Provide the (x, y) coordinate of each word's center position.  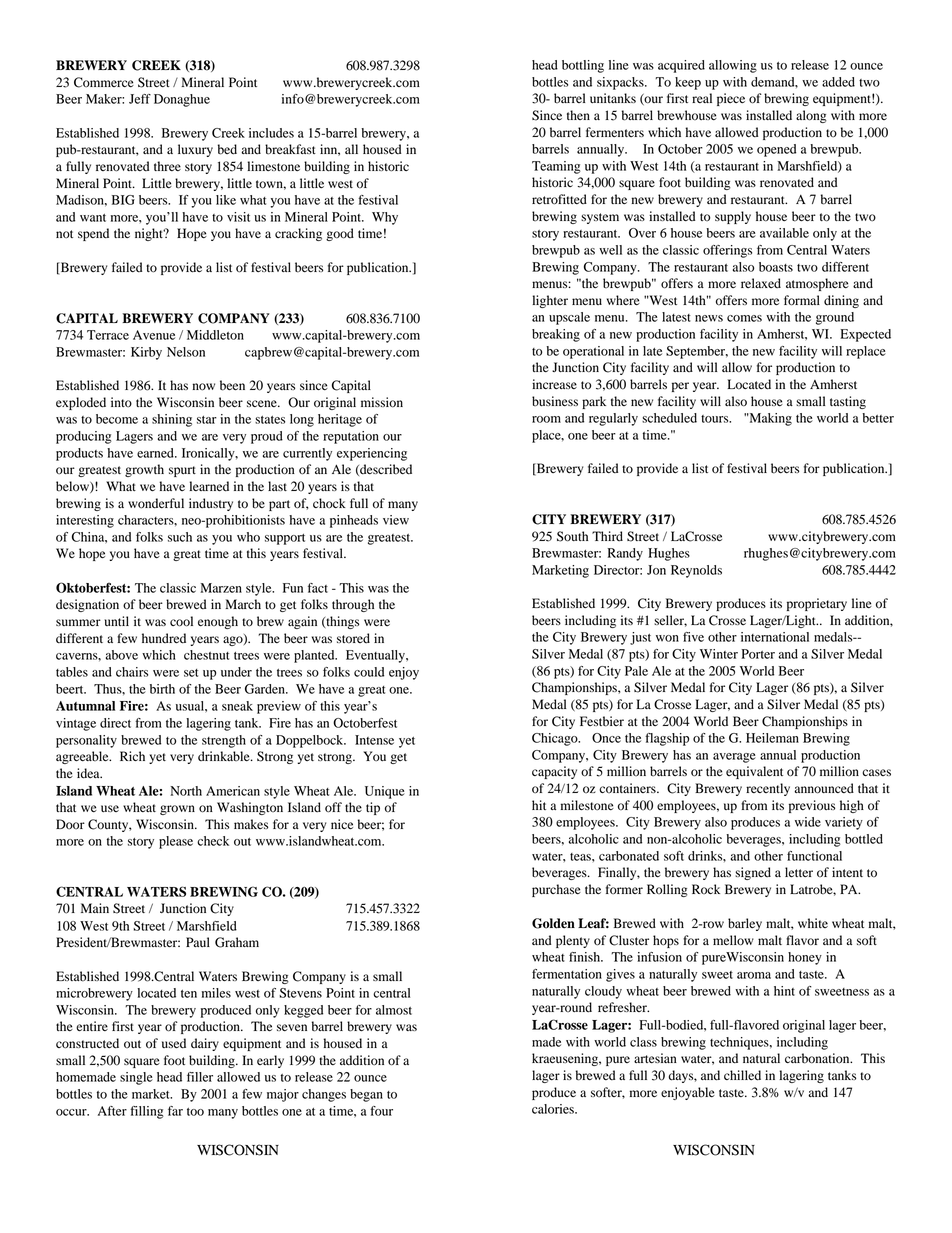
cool (181, 621)
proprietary (817, 604)
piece (731, 99)
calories (554, 1109)
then (578, 115)
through (353, 605)
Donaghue (182, 100)
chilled (742, 1075)
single (136, 1078)
